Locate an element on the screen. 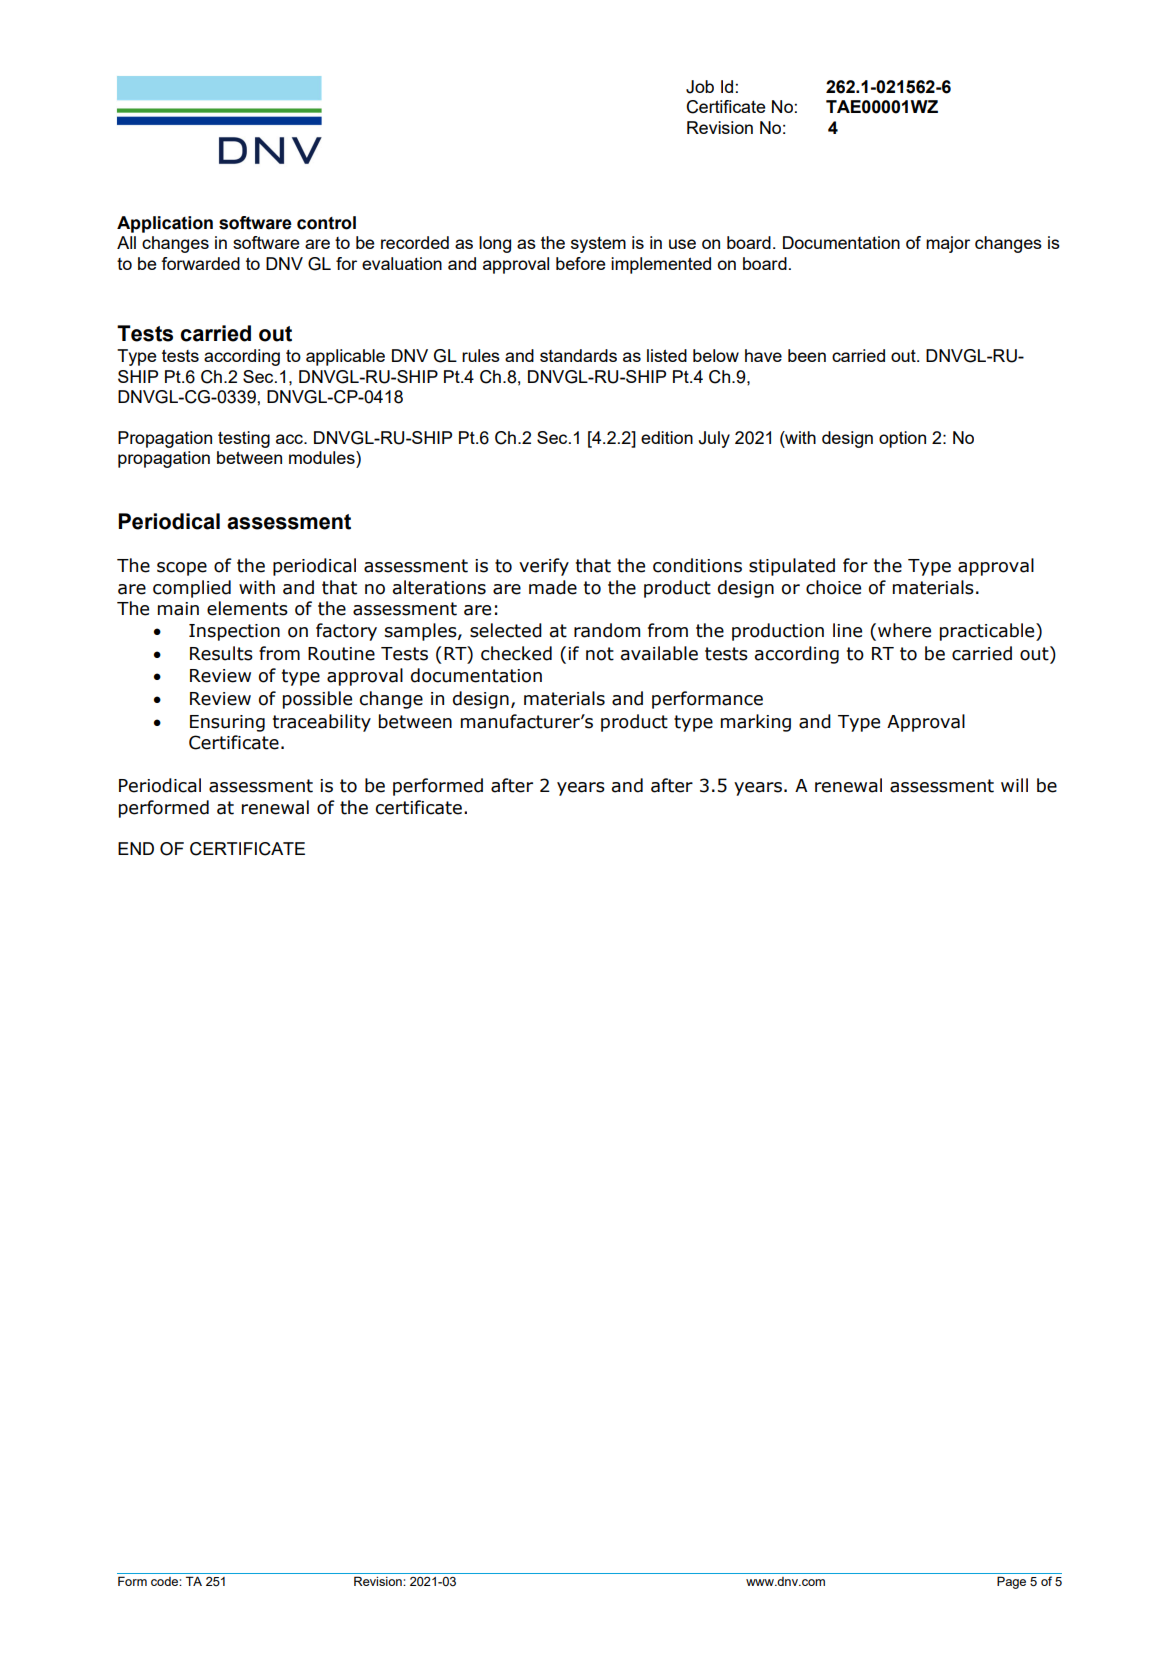  traceability is located at coordinates (322, 723).
